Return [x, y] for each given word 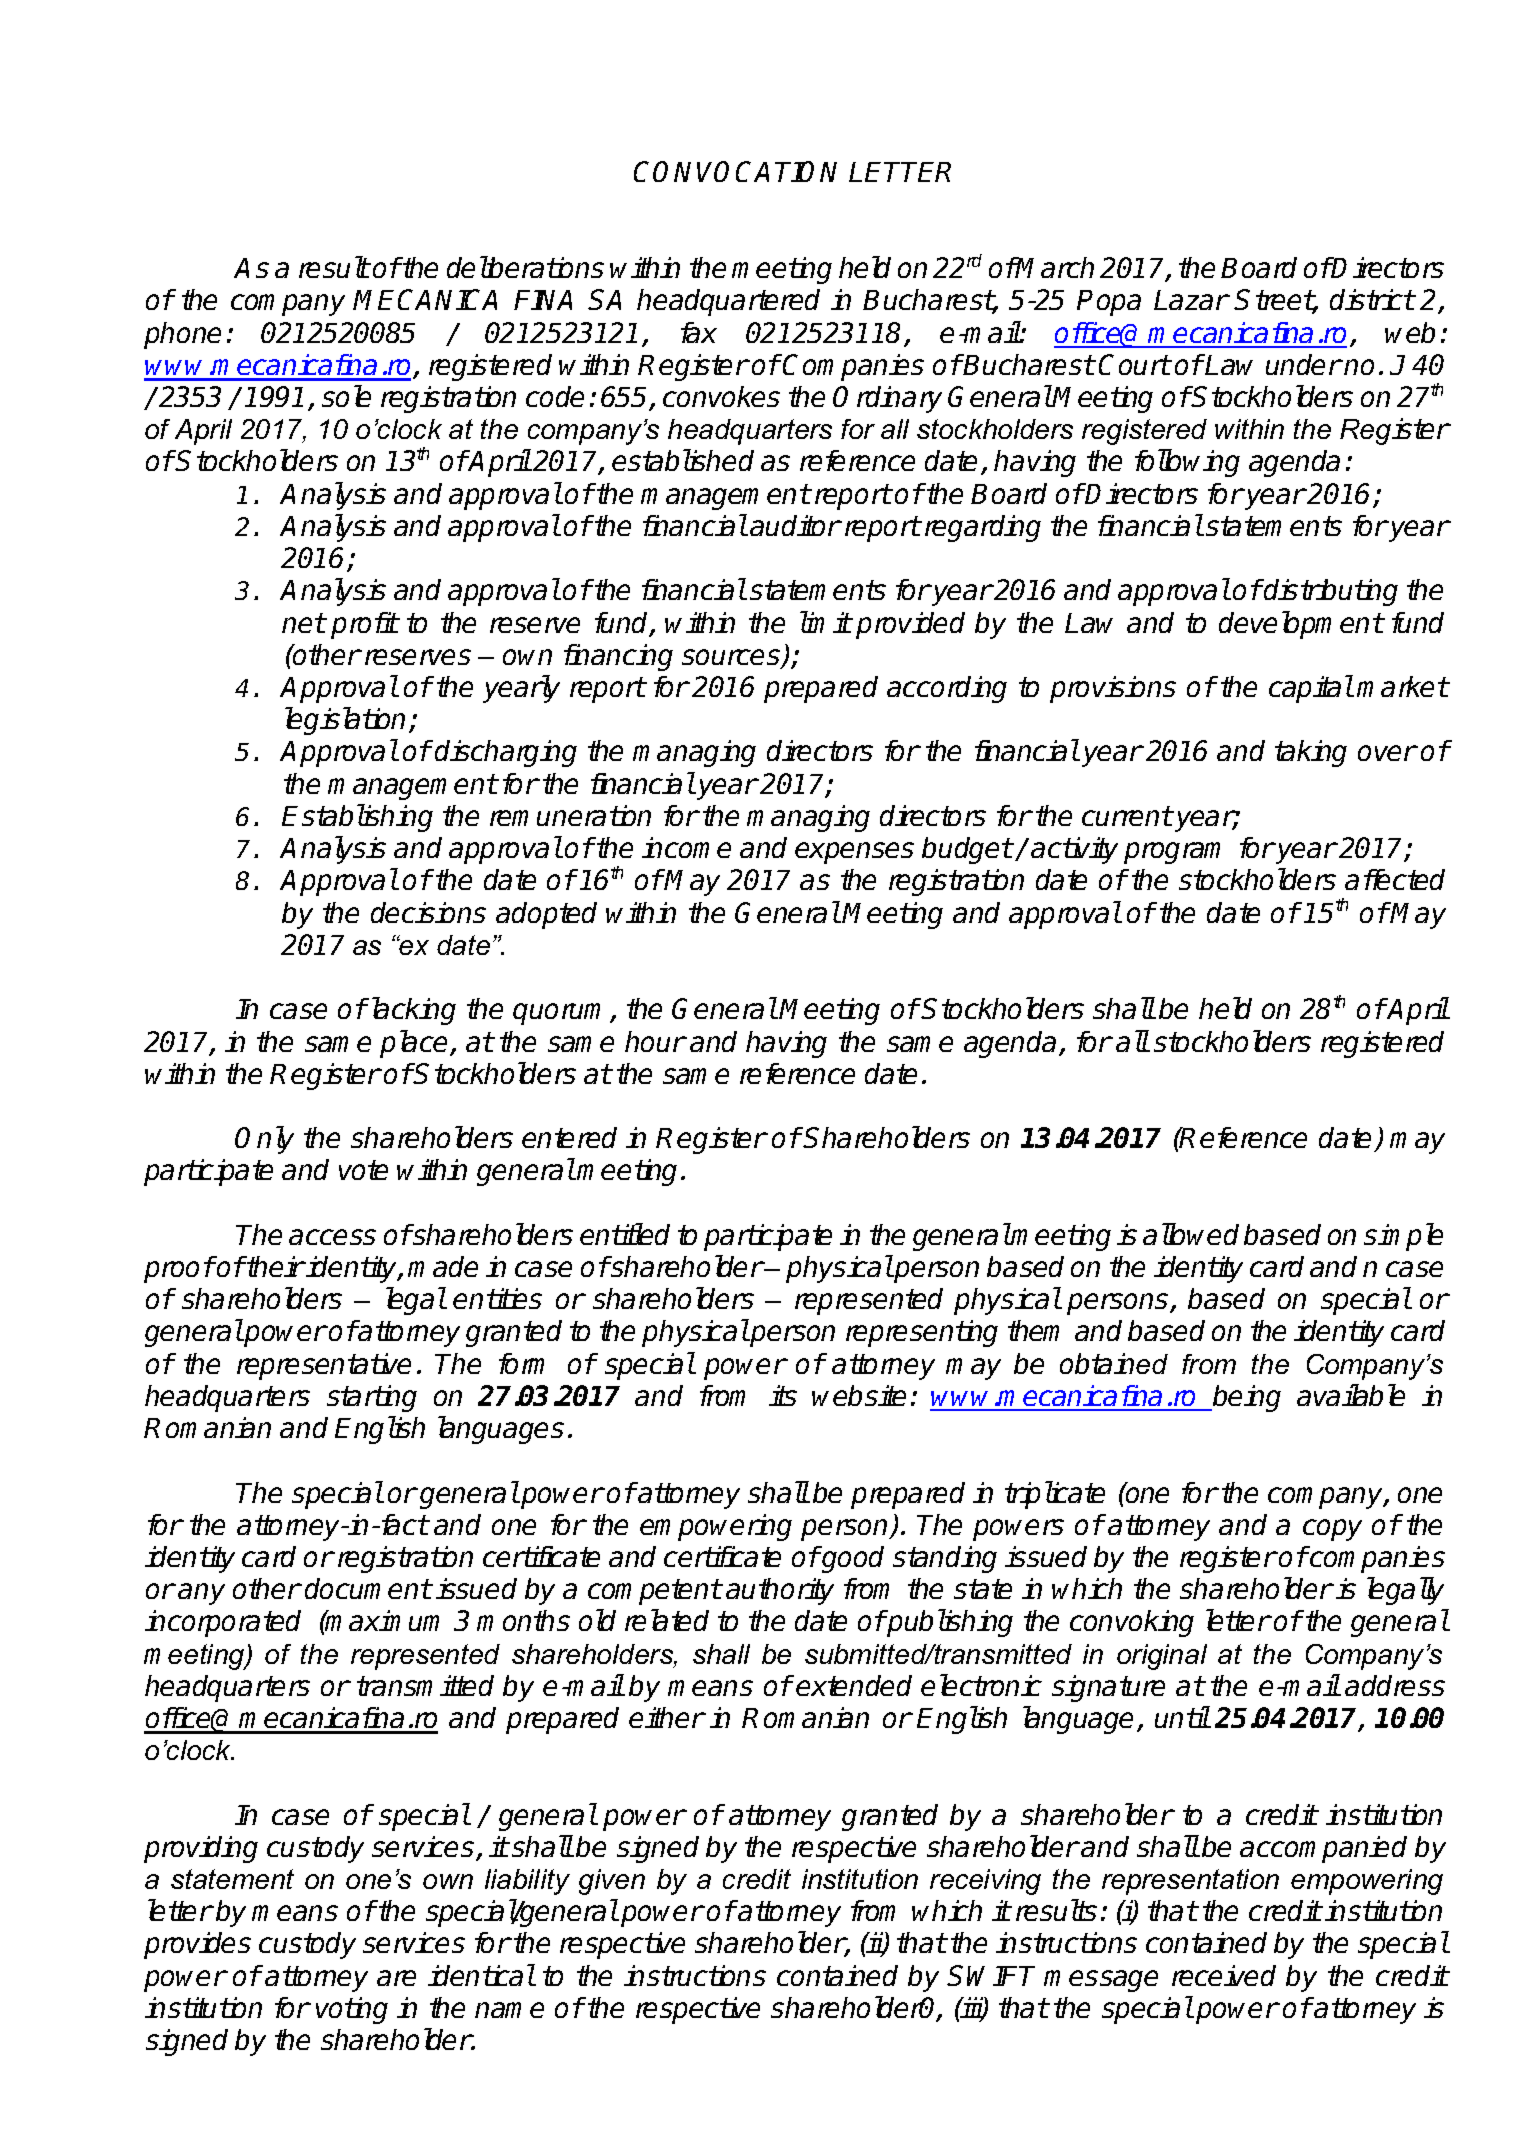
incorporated [223, 1623]
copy [1332, 1530]
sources [732, 658]
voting [352, 2010]
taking [1311, 753]
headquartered [728, 302]
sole [346, 396]
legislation [345, 721]
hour [655, 1041]
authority [780, 1591]
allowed [1191, 1234]
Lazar [1191, 300]
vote [363, 1170]
